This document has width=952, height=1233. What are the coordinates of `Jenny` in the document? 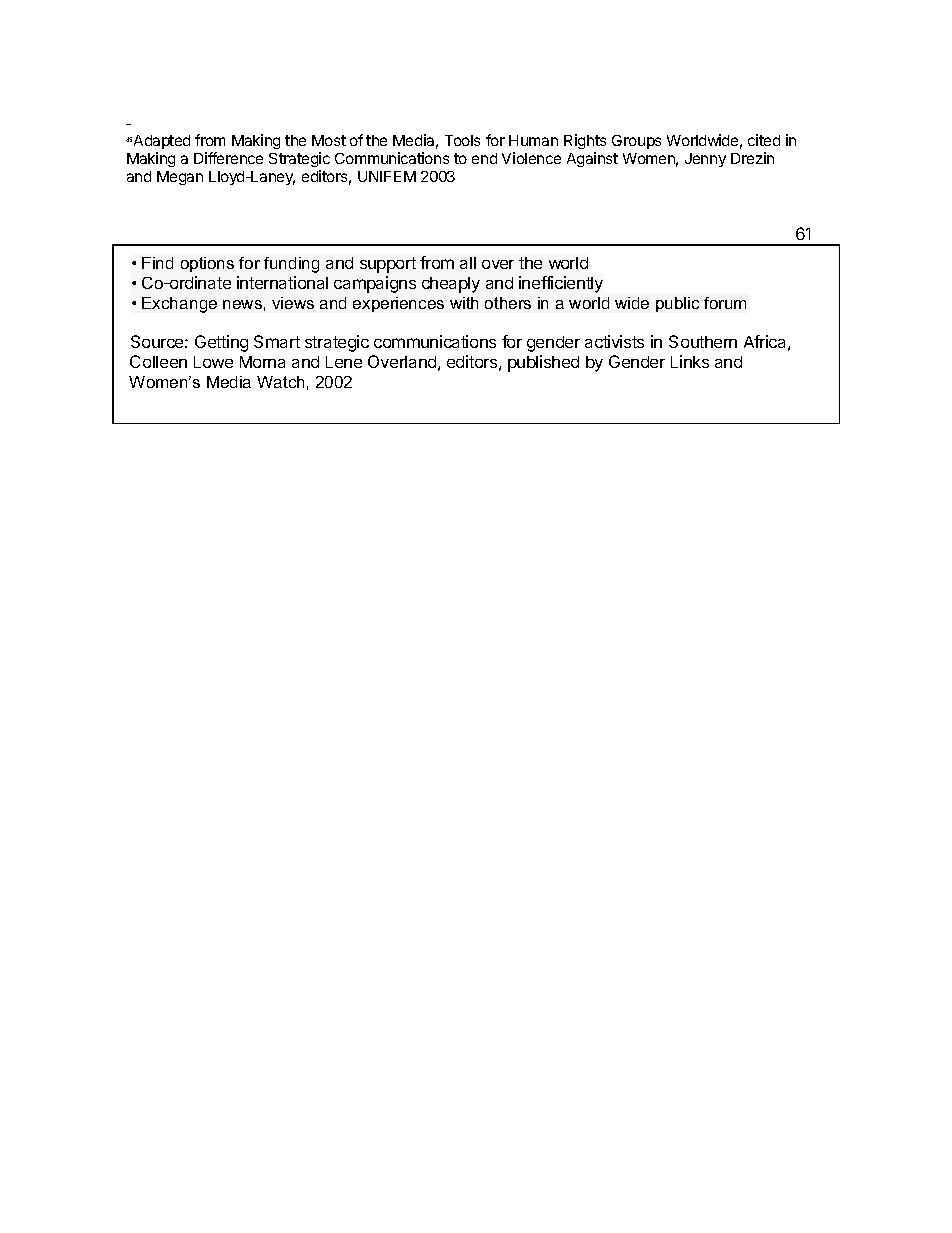 It's located at (705, 160).
